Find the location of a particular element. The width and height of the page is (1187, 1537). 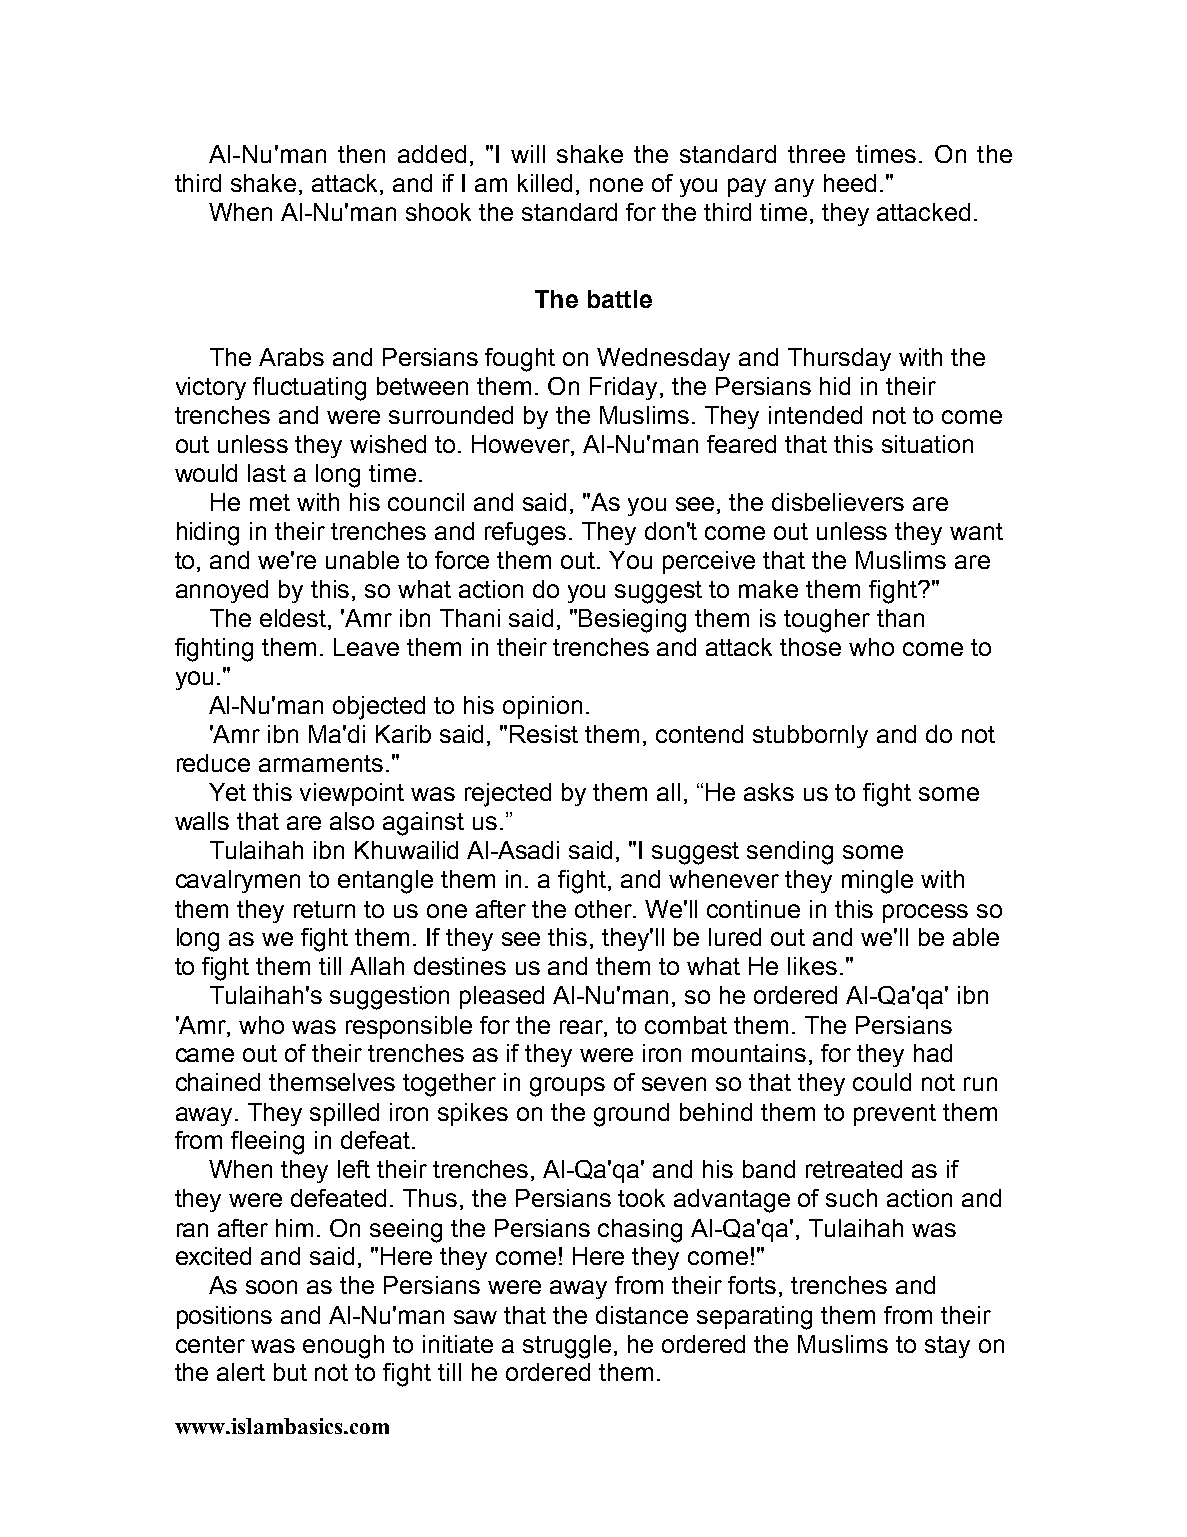

then is located at coordinates (361, 154).
